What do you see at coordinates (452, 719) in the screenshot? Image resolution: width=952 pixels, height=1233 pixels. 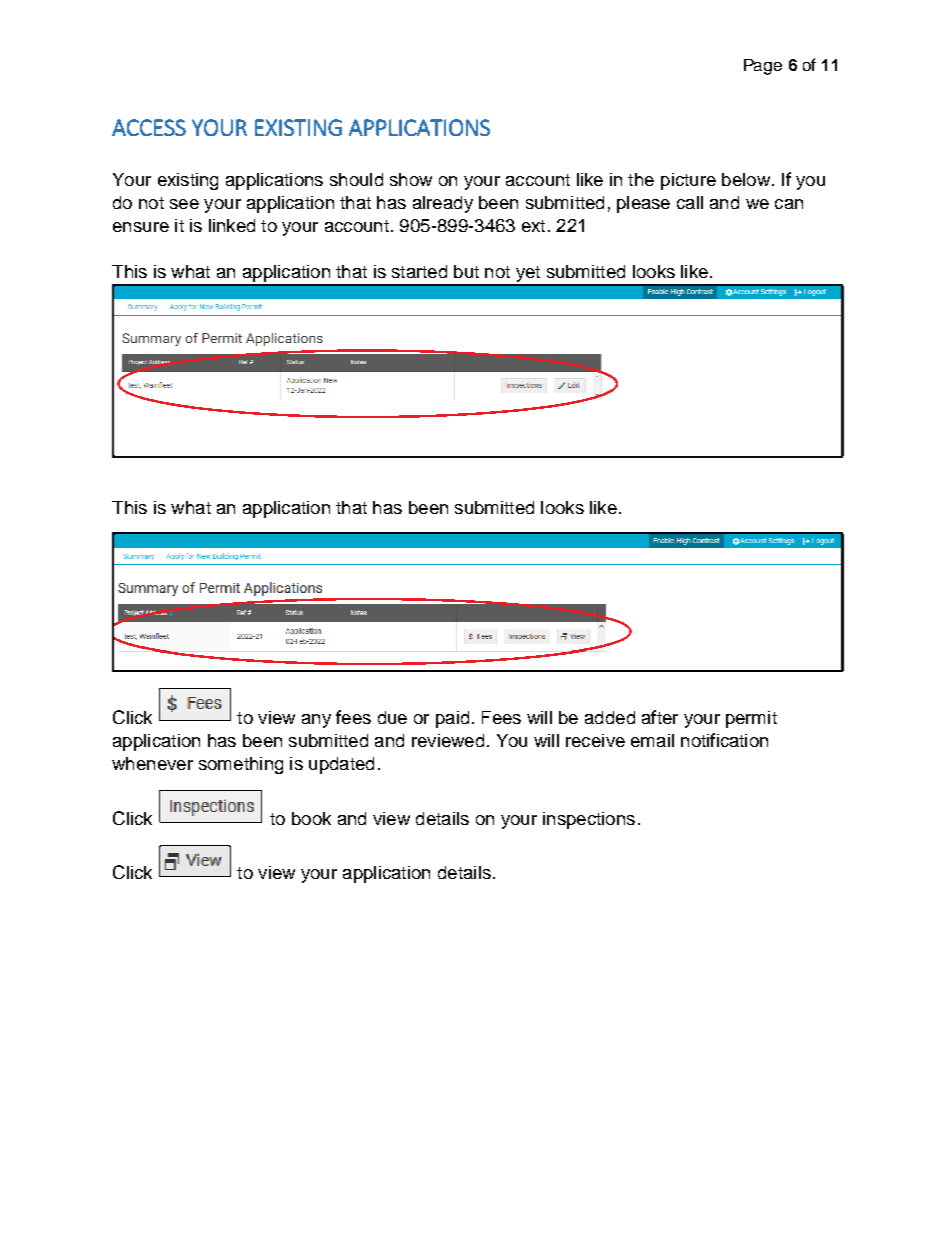 I see `paid` at bounding box center [452, 719].
